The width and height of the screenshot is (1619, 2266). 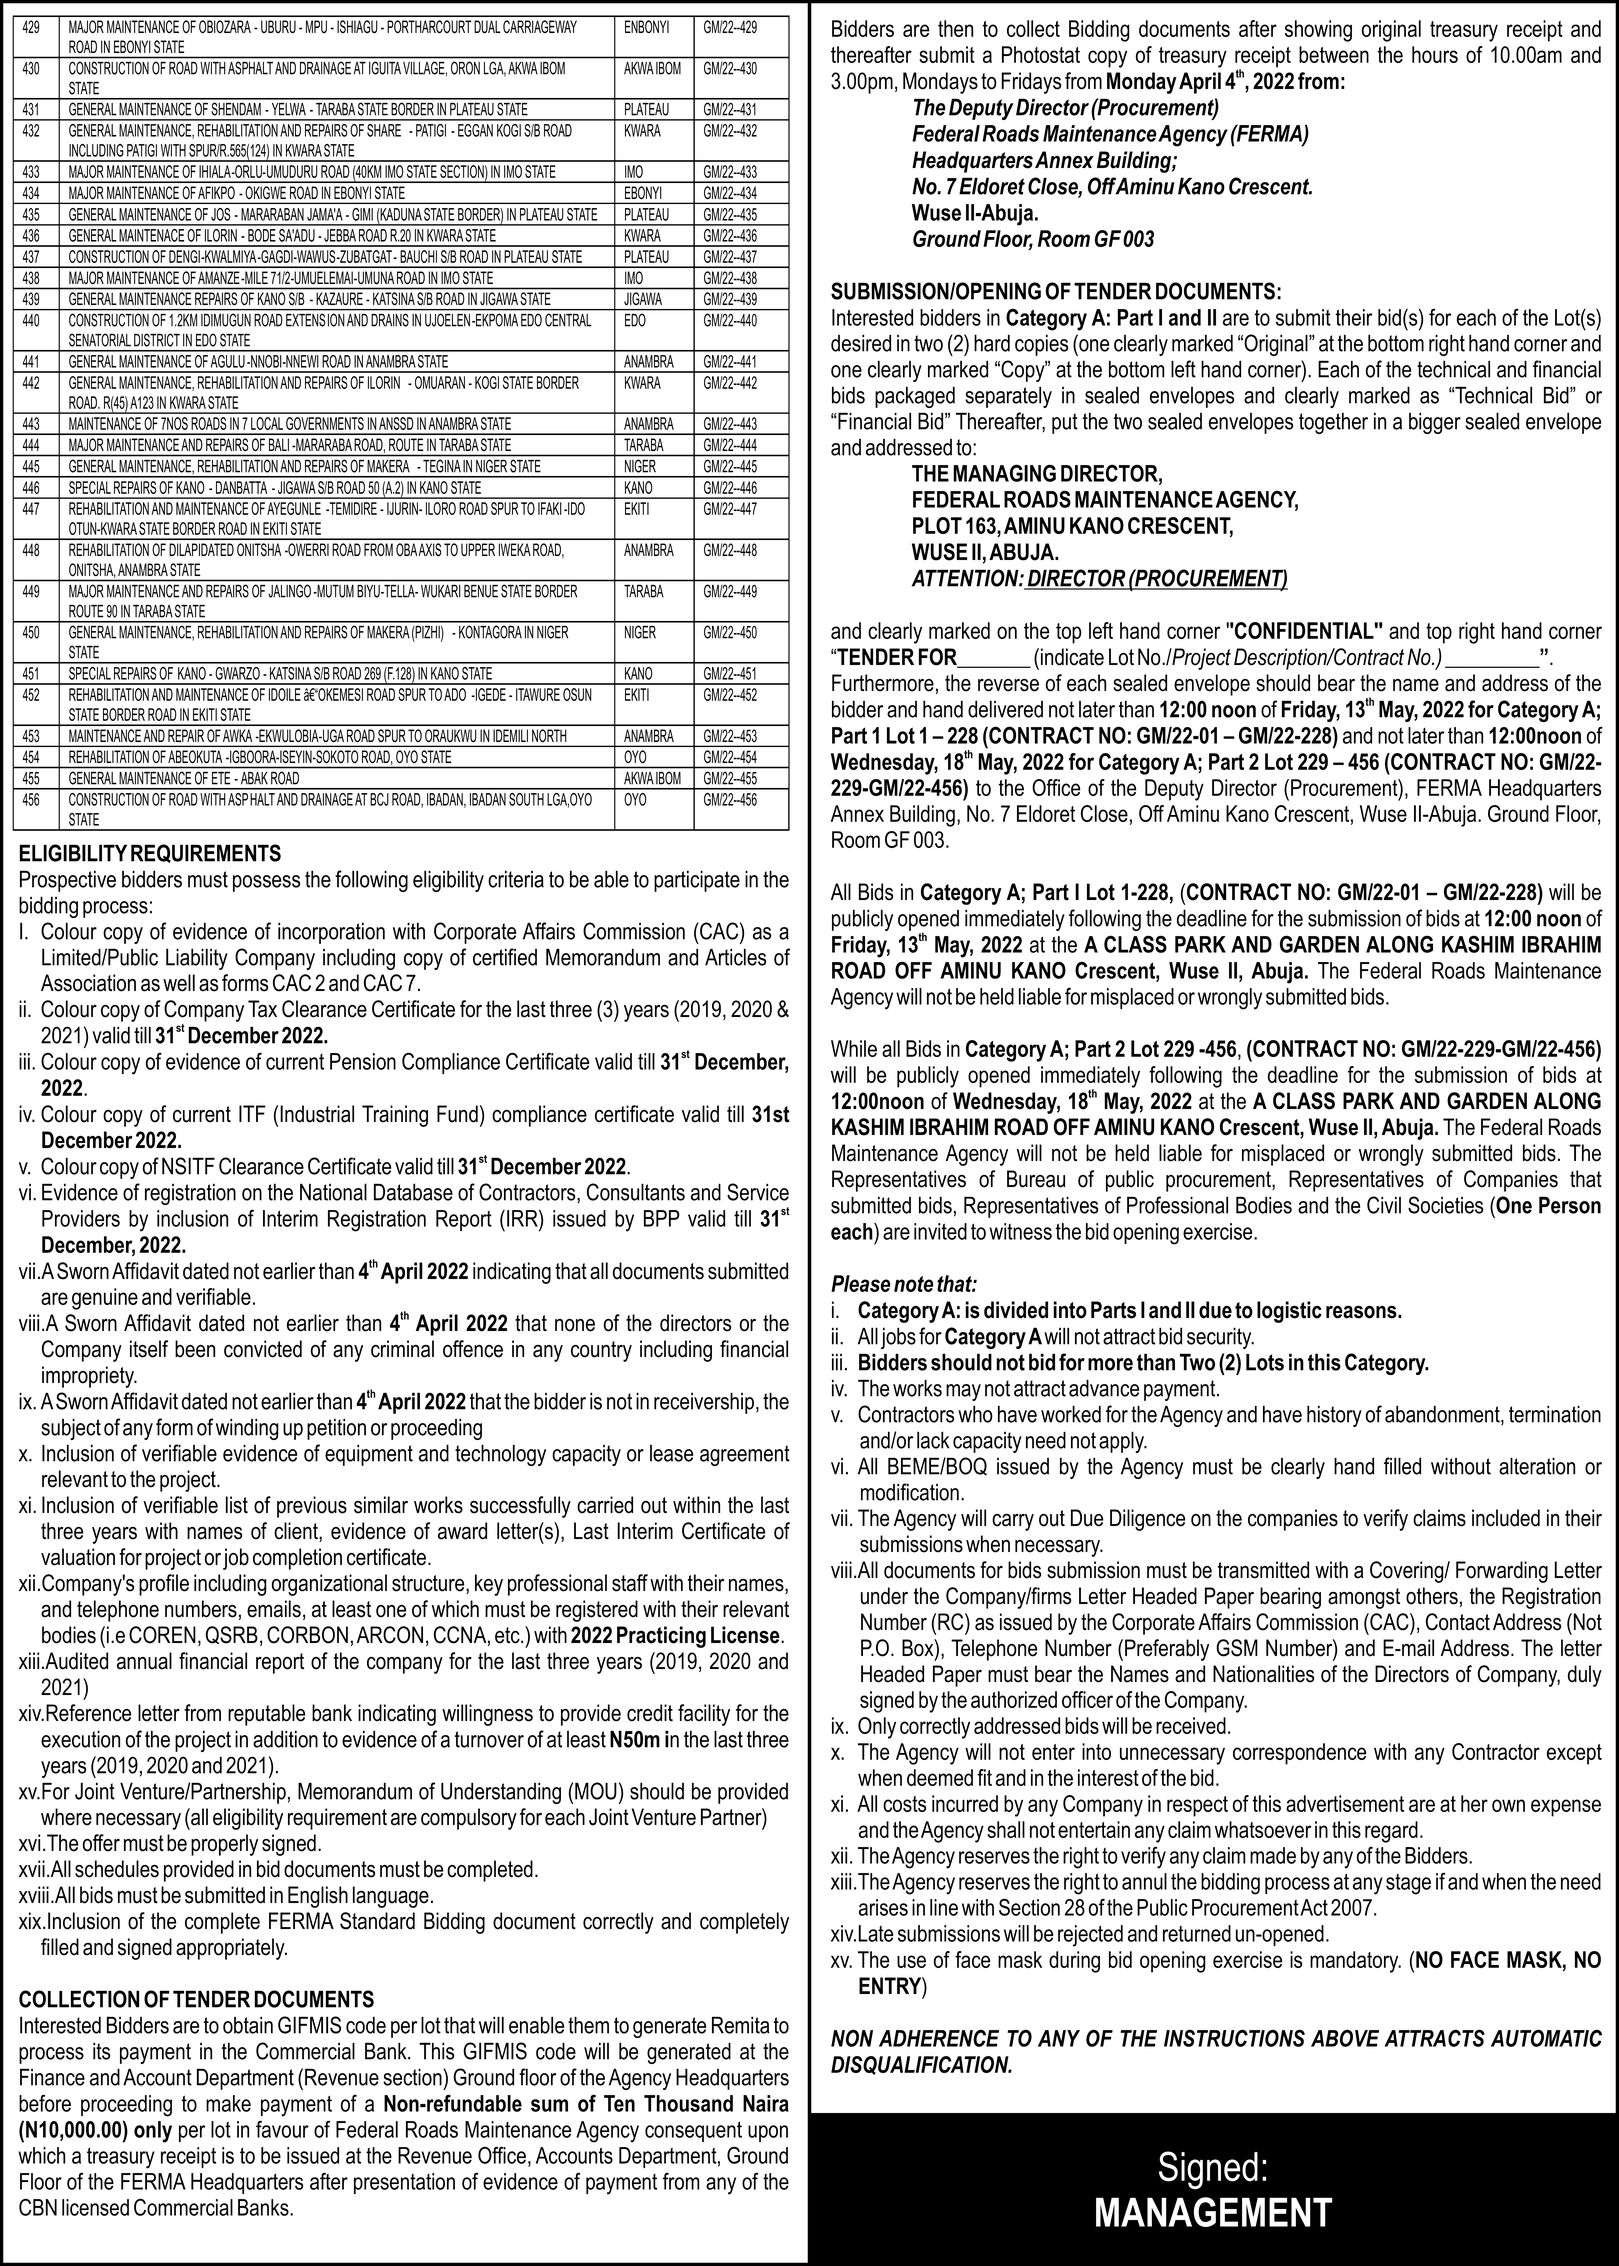 I want to click on OBA, so click(x=406, y=549).
